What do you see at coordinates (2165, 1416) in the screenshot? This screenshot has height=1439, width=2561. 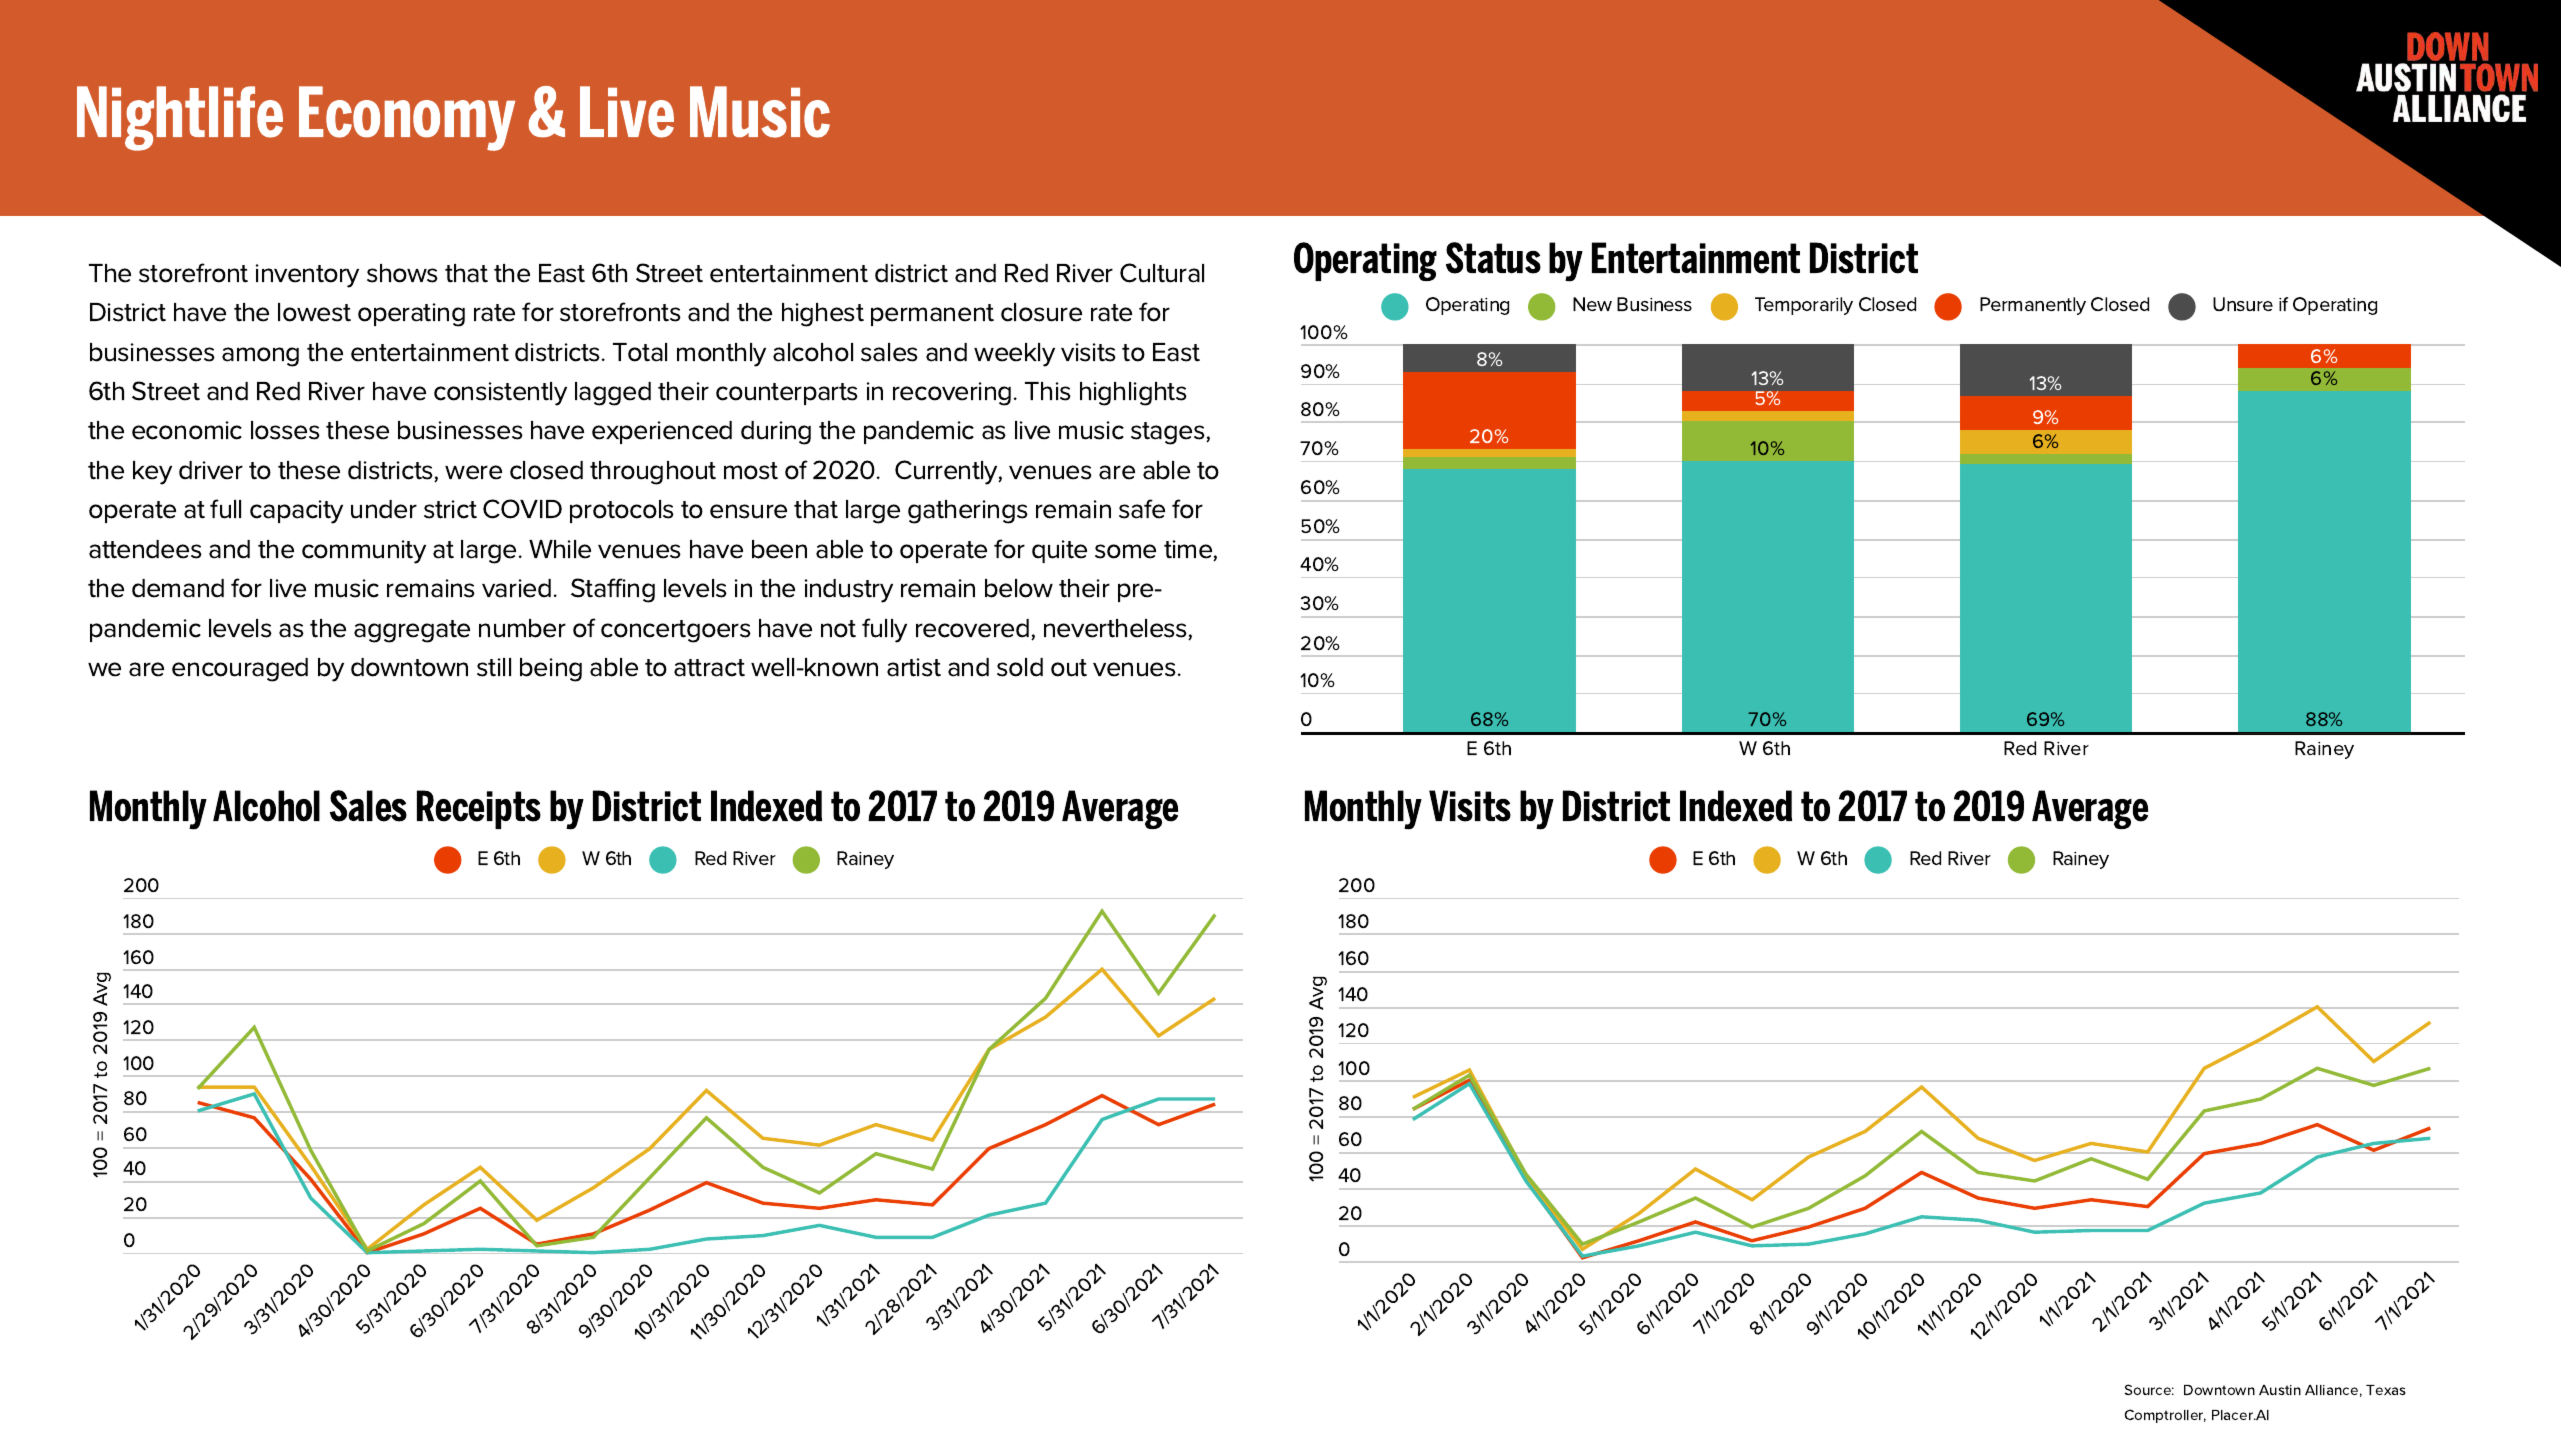 I see `Comptroller` at bounding box center [2165, 1416].
